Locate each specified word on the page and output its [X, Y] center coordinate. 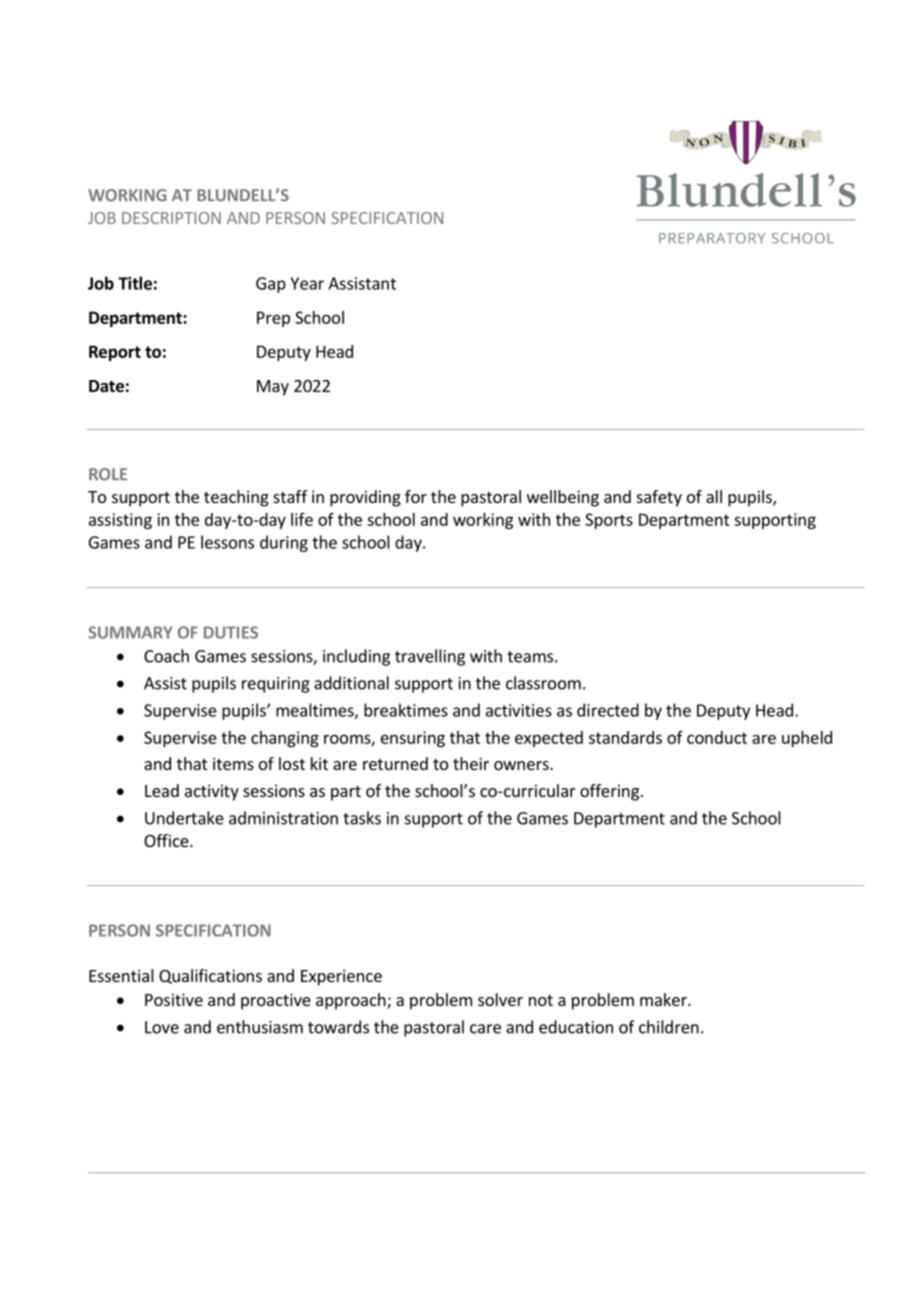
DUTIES [231, 632]
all [714, 496]
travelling [430, 657]
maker [664, 999]
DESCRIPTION [171, 218]
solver [500, 999]
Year [307, 283]
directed [608, 710]
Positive [174, 999]
